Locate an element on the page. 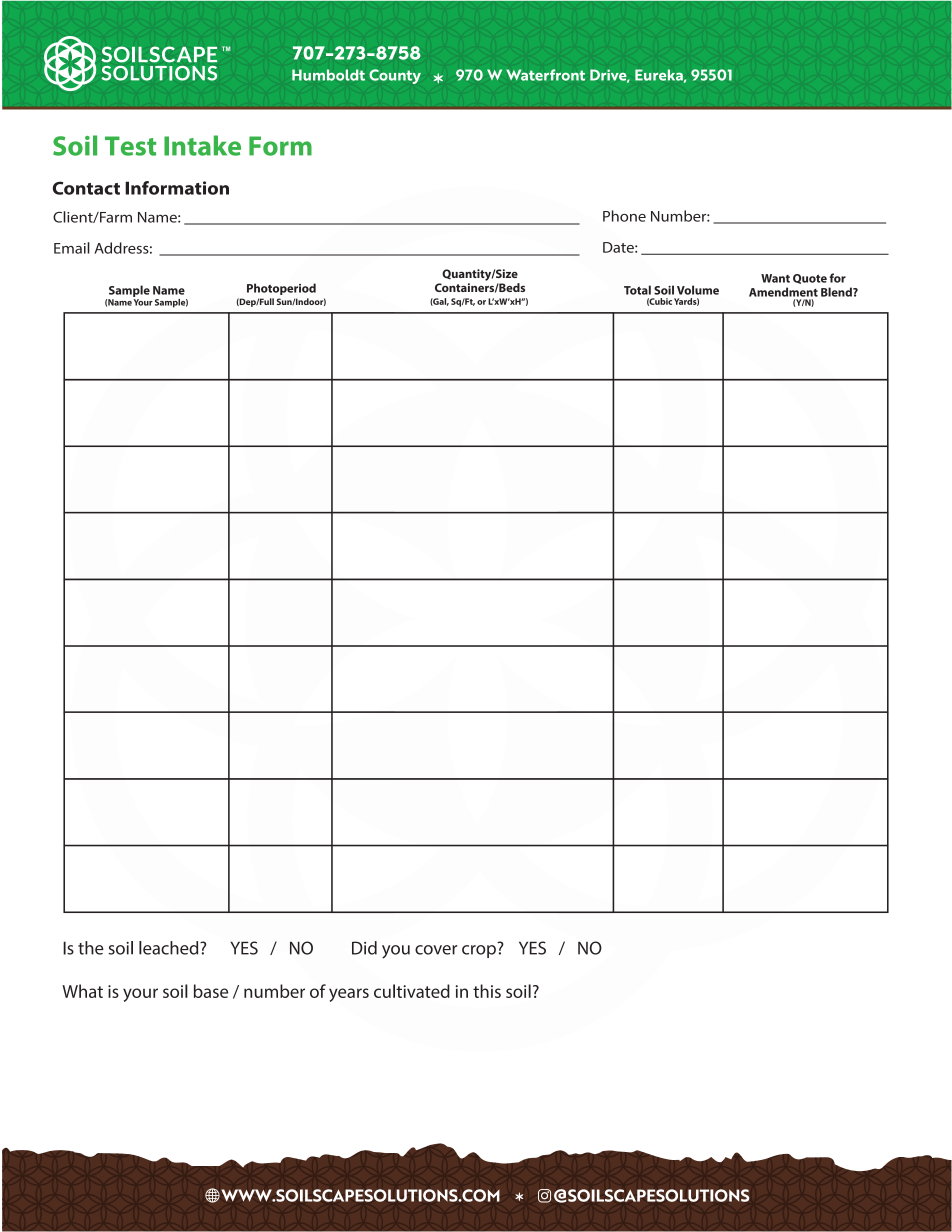 Image resolution: width=952 pixels, height=1232 pixels. Waterfront is located at coordinates (545, 75).
